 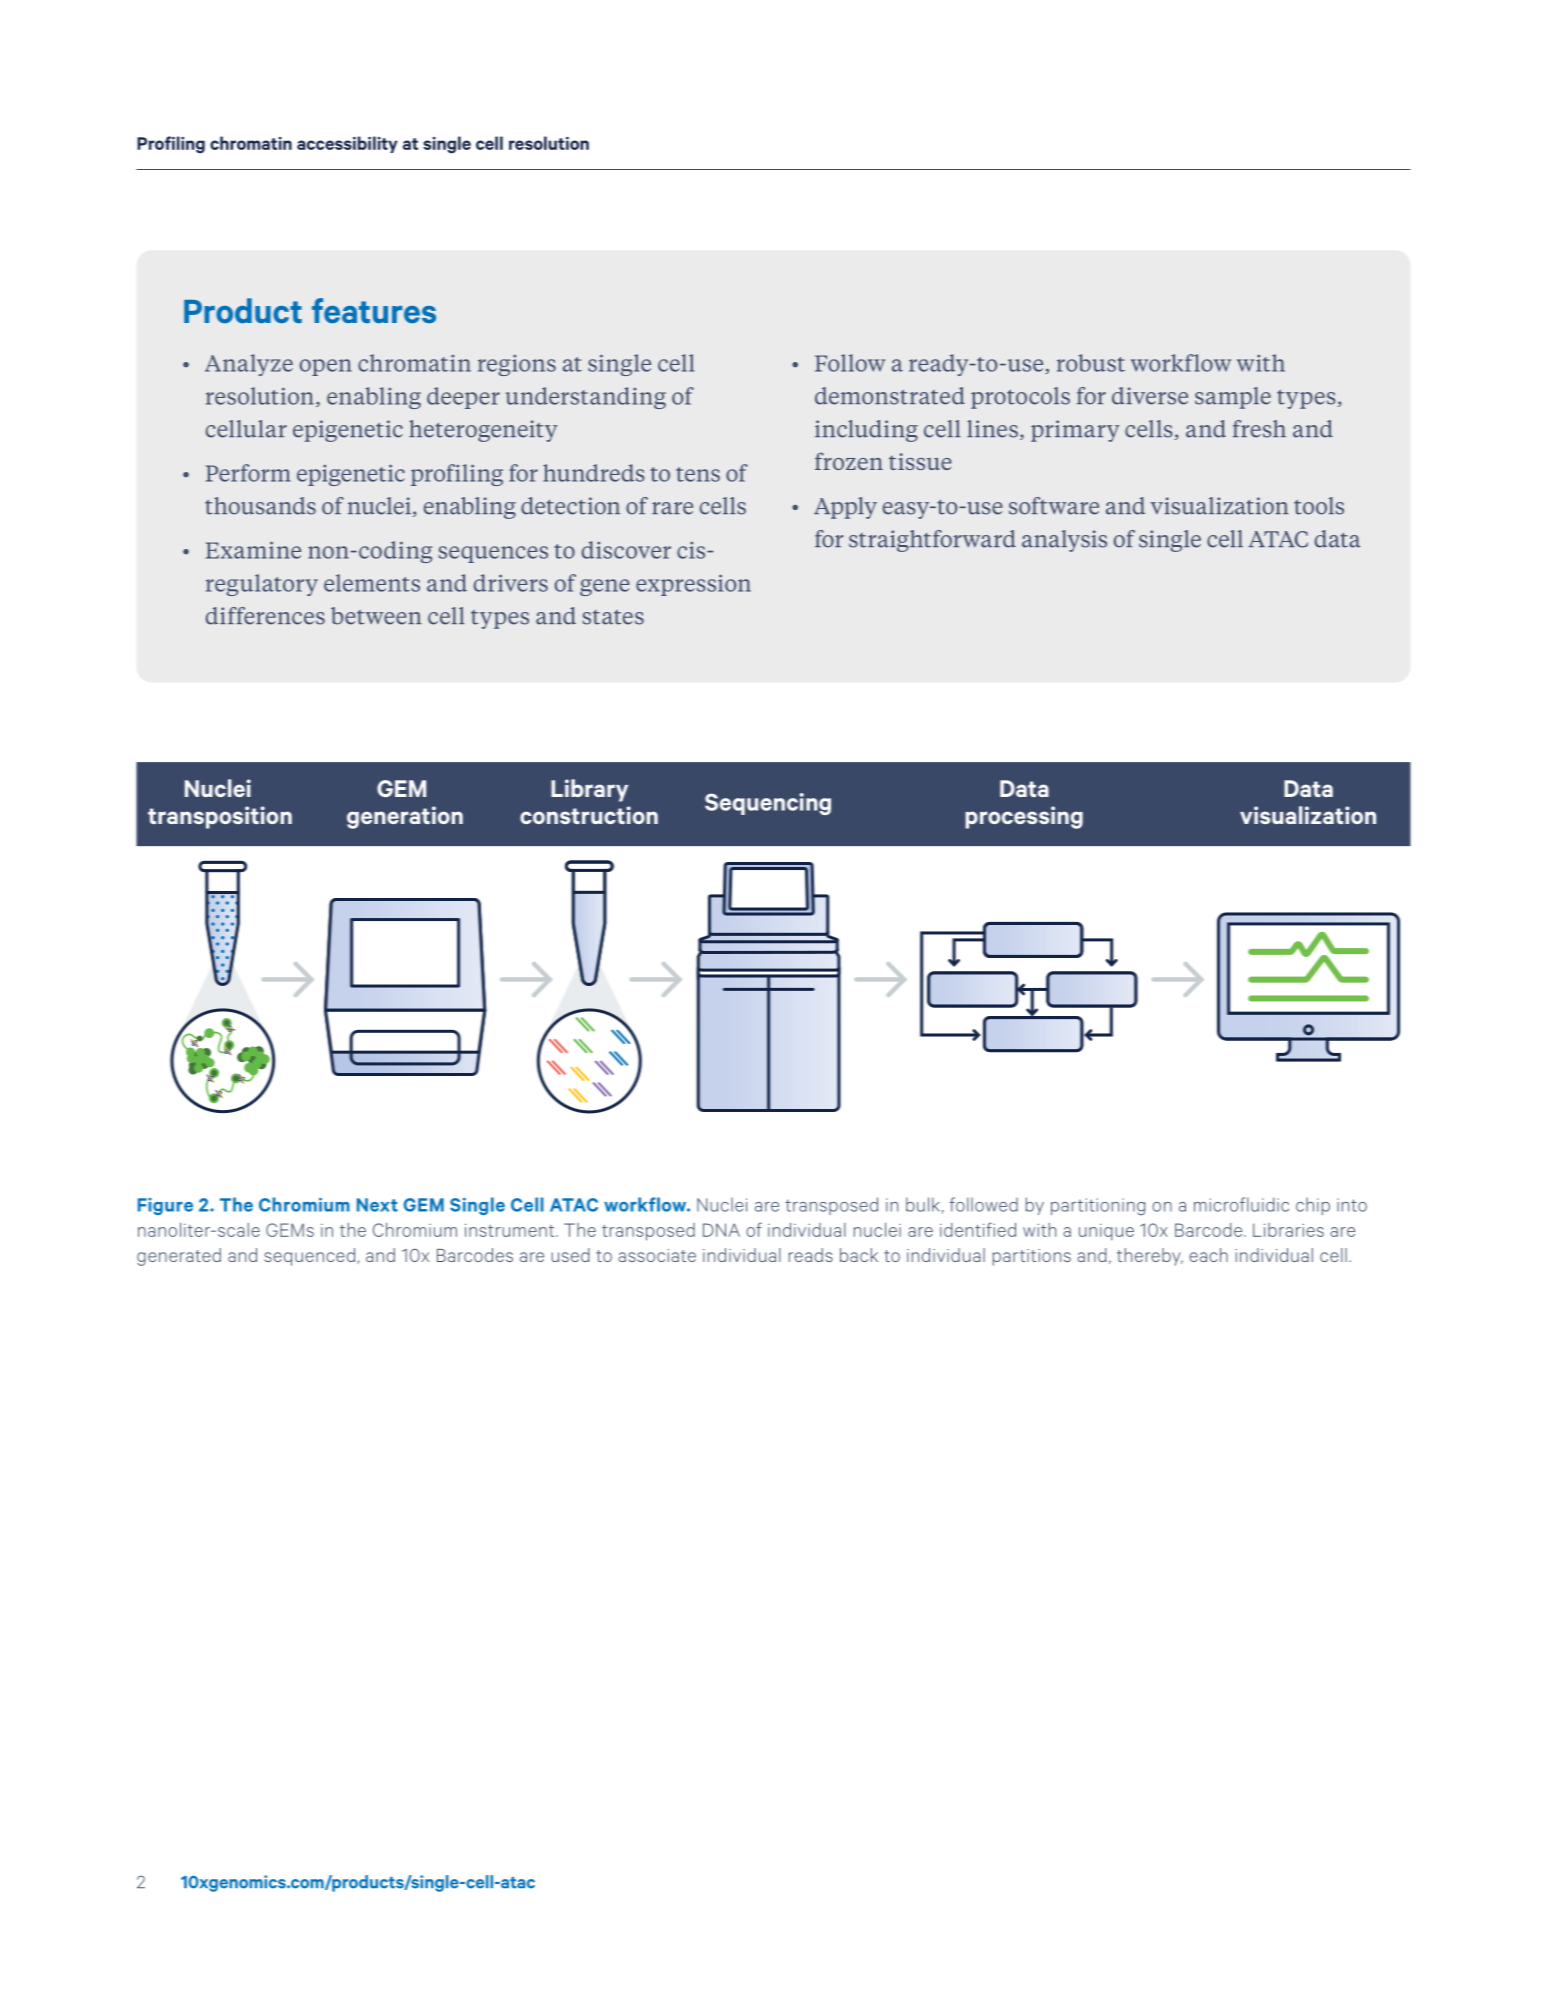 I want to click on regions, so click(x=517, y=365).
